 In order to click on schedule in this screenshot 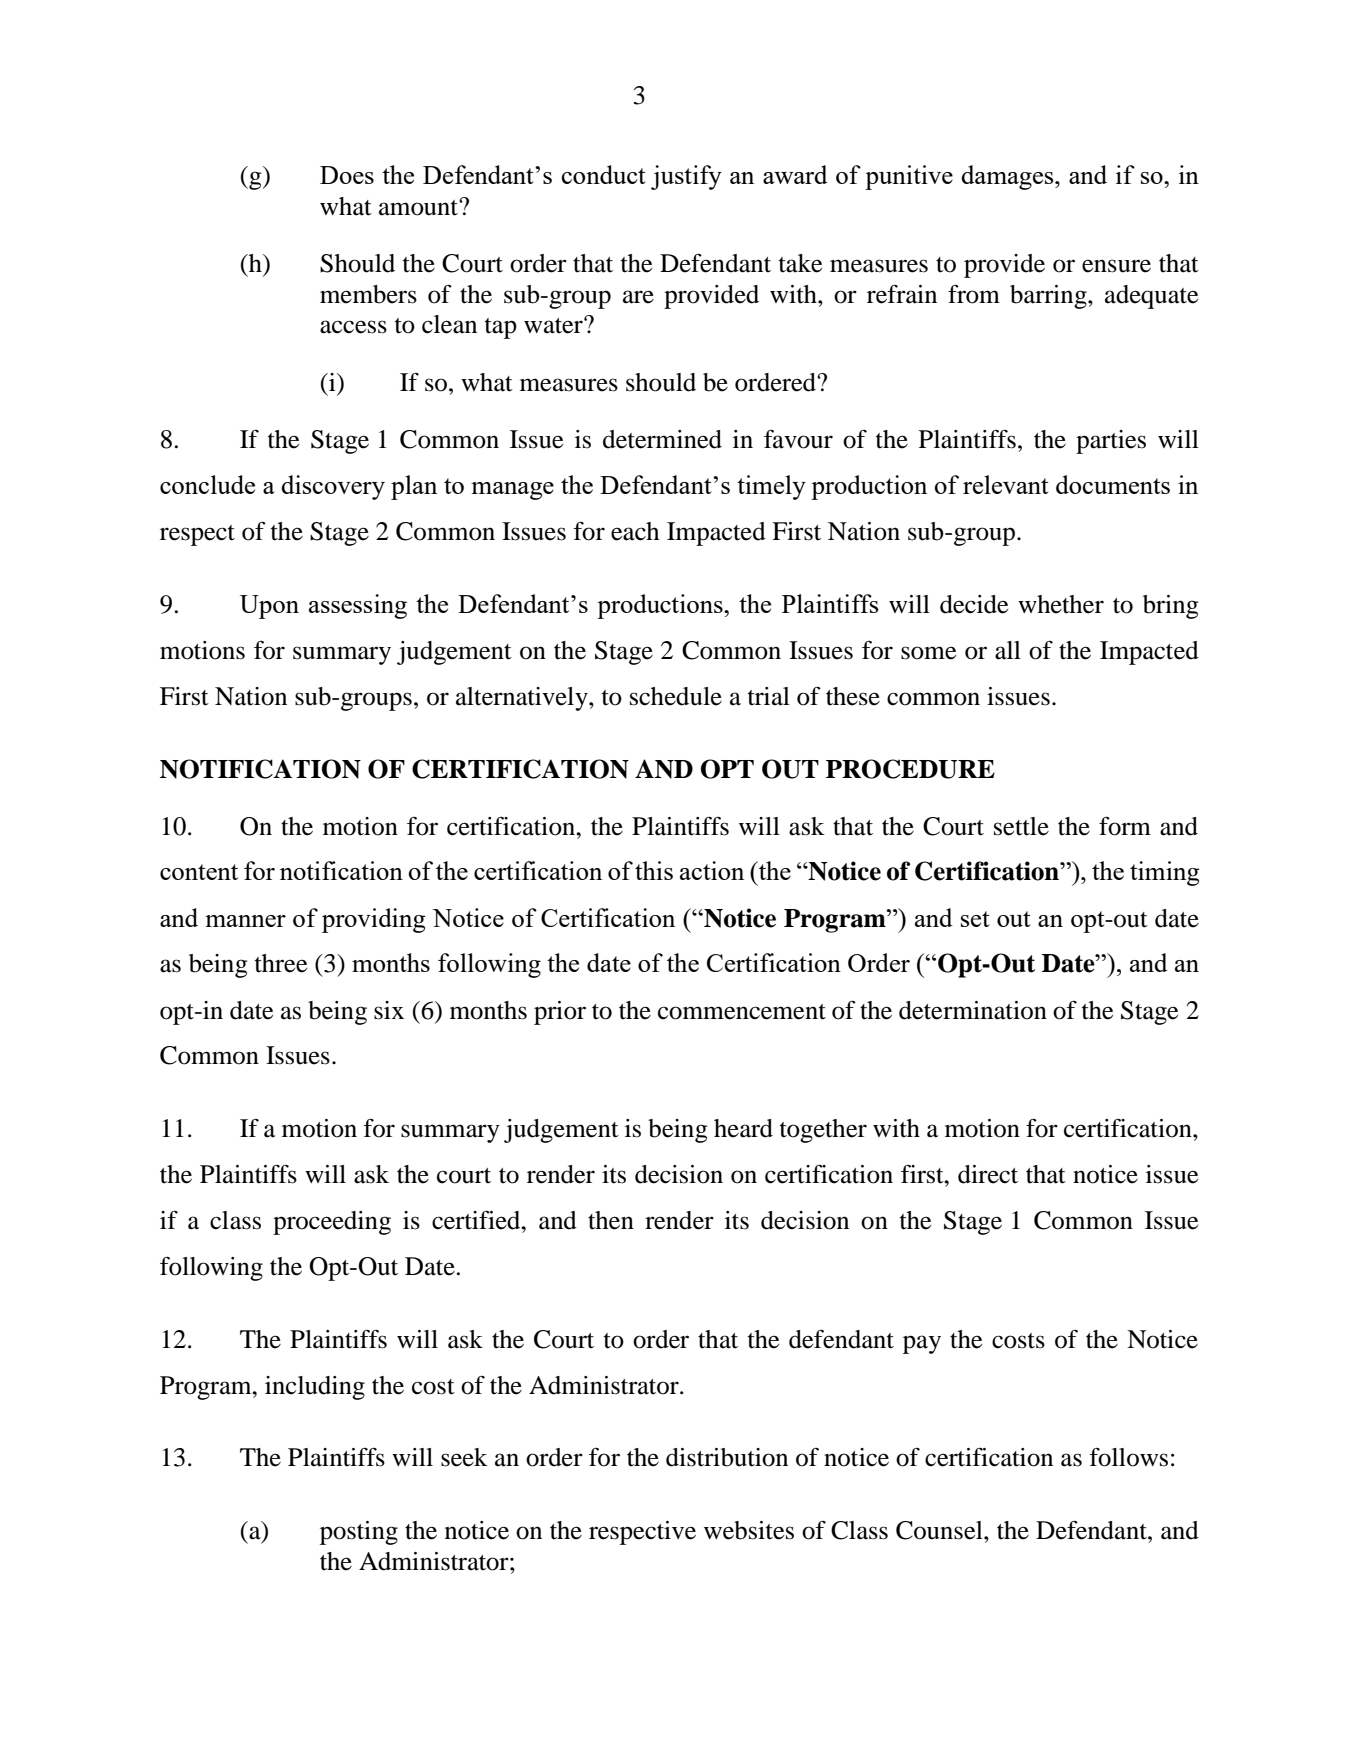, I will do `click(676, 696)`.
